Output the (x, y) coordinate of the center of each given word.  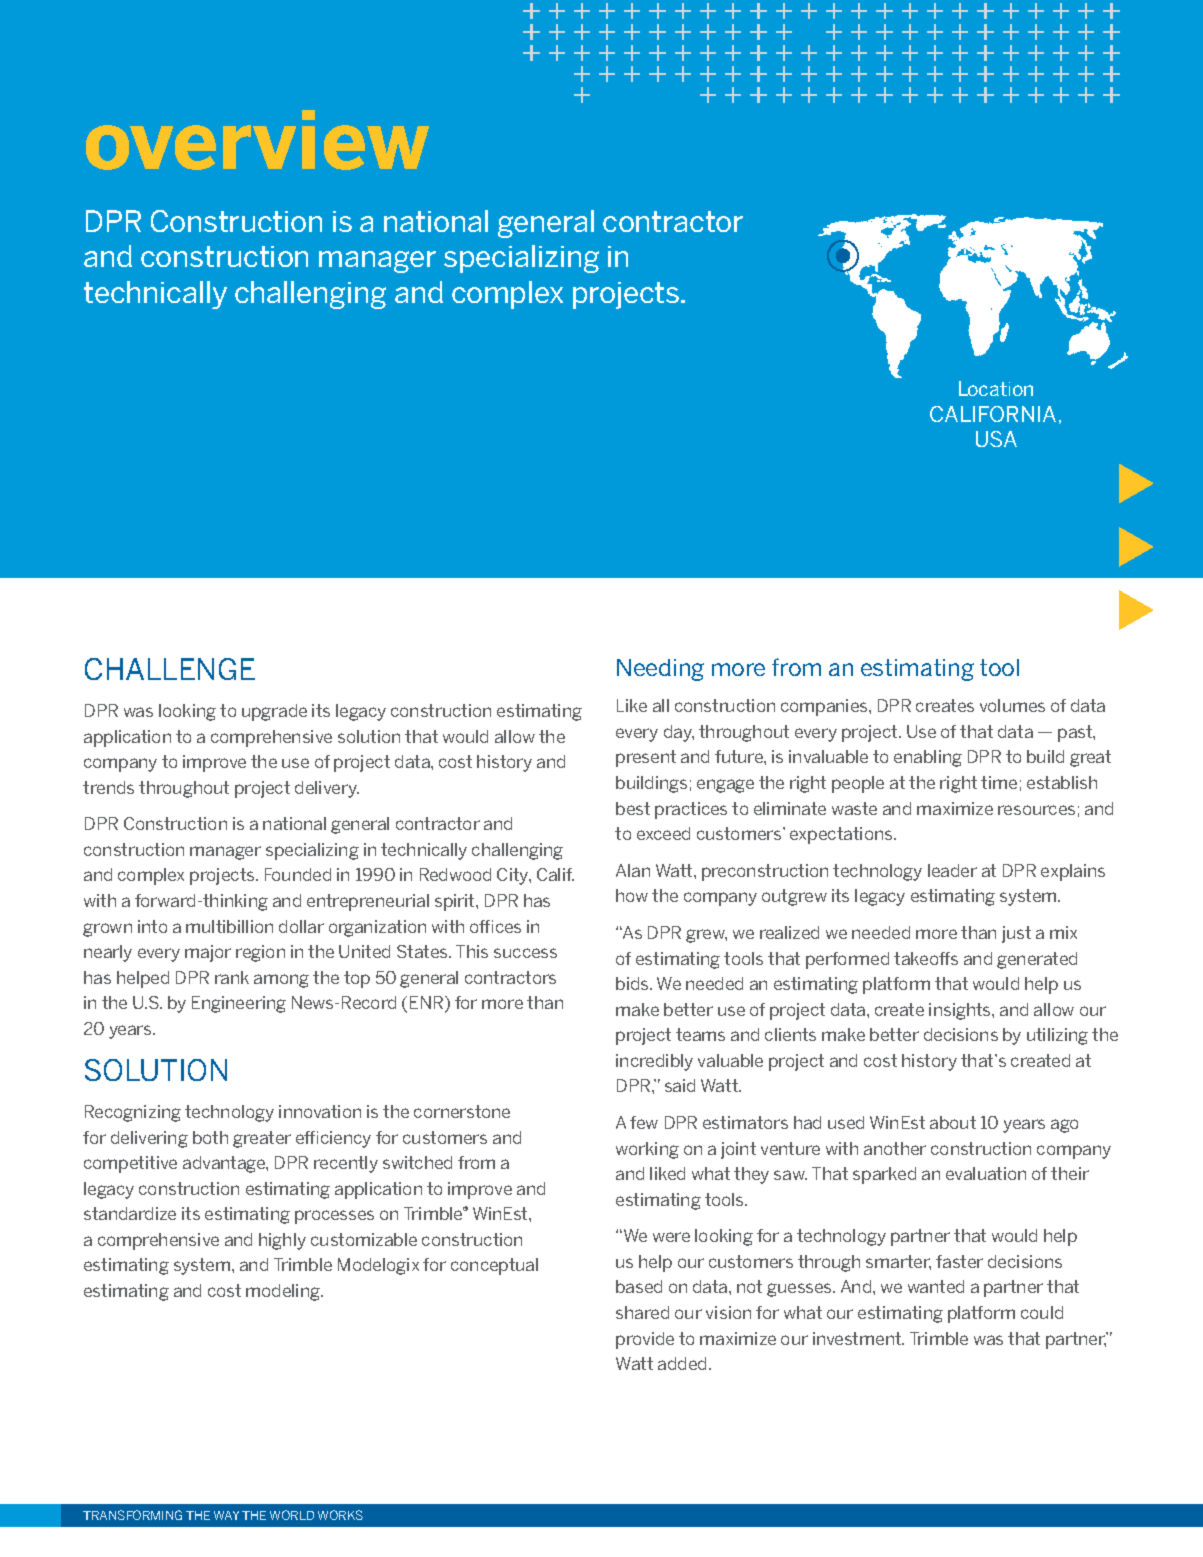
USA (996, 439)
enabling (928, 758)
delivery (327, 789)
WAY (226, 1515)
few (644, 1122)
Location (996, 388)
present (646, 758)
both (210, 1137)
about (953, 1122)
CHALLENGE (170, 669)
